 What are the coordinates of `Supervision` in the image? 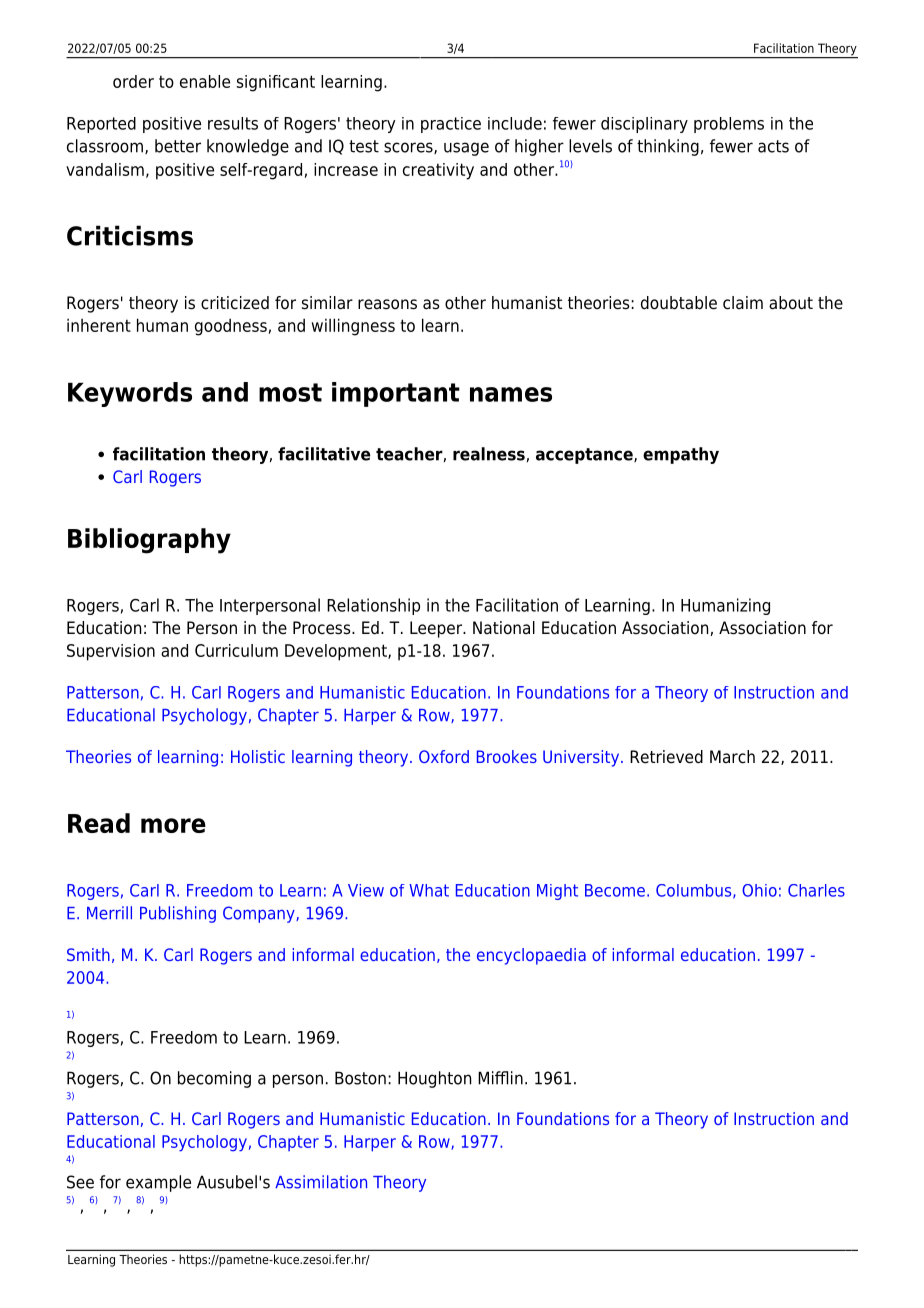 It's located at (111, 652).
